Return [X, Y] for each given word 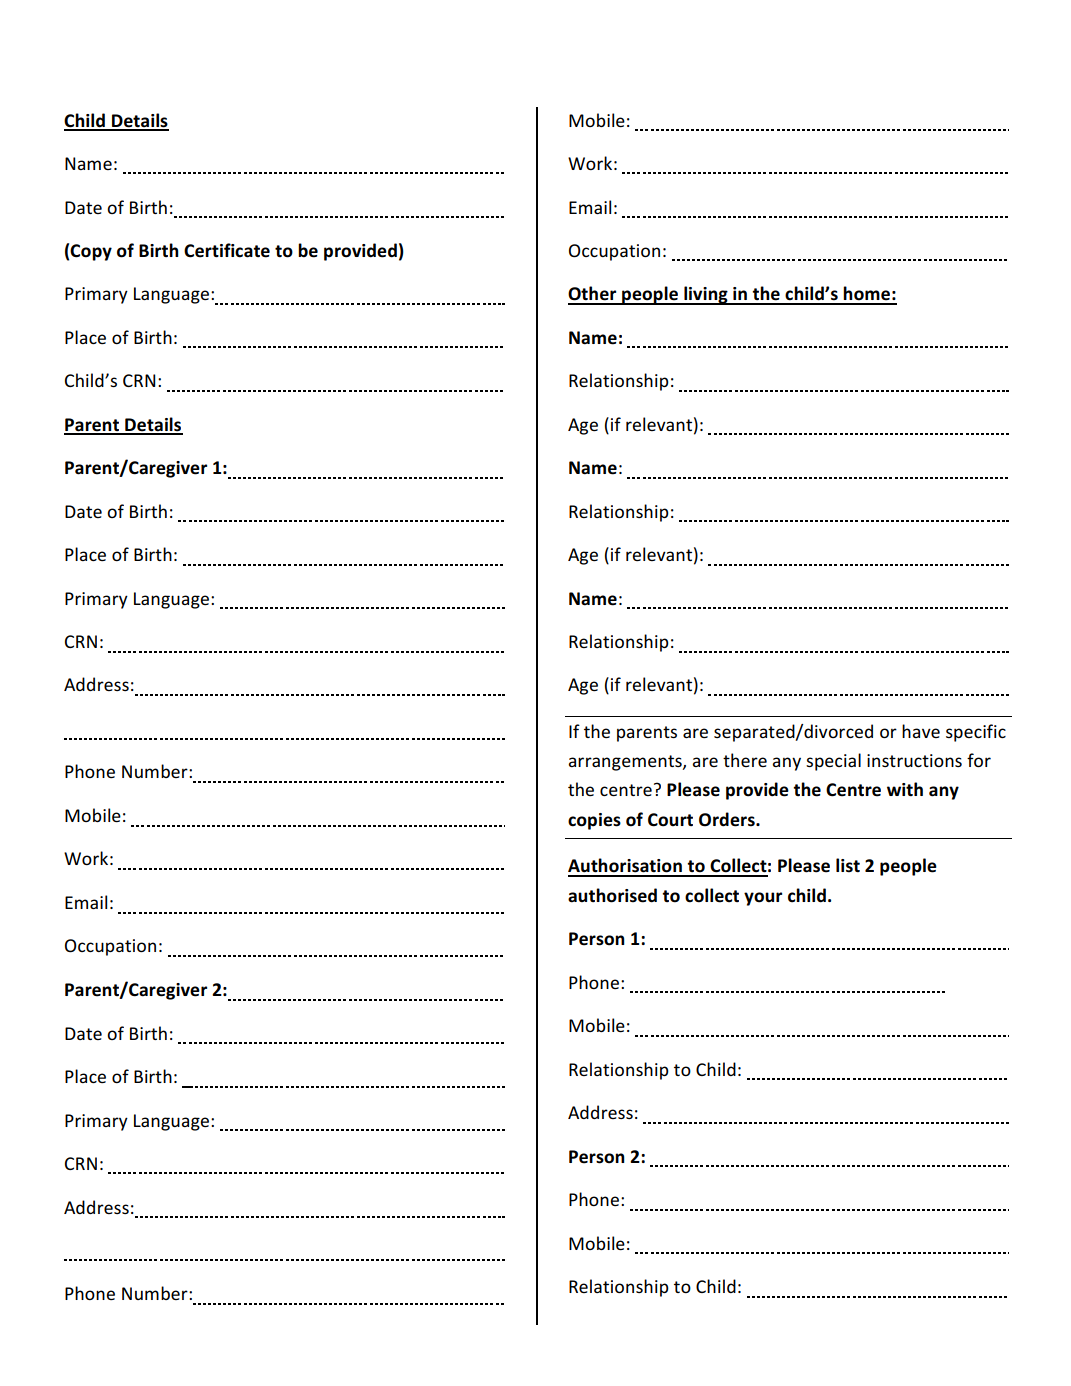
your [763, 899]
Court [670, 820]
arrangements [626, 763]
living [706, 295]
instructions [914, 760]
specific [976, 733]
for [979, 760]
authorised [612, 895]
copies [594, 821]
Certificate [227, 250]
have [921, 731]
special [833, 762]
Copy [91, 252]
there [745, 760]
